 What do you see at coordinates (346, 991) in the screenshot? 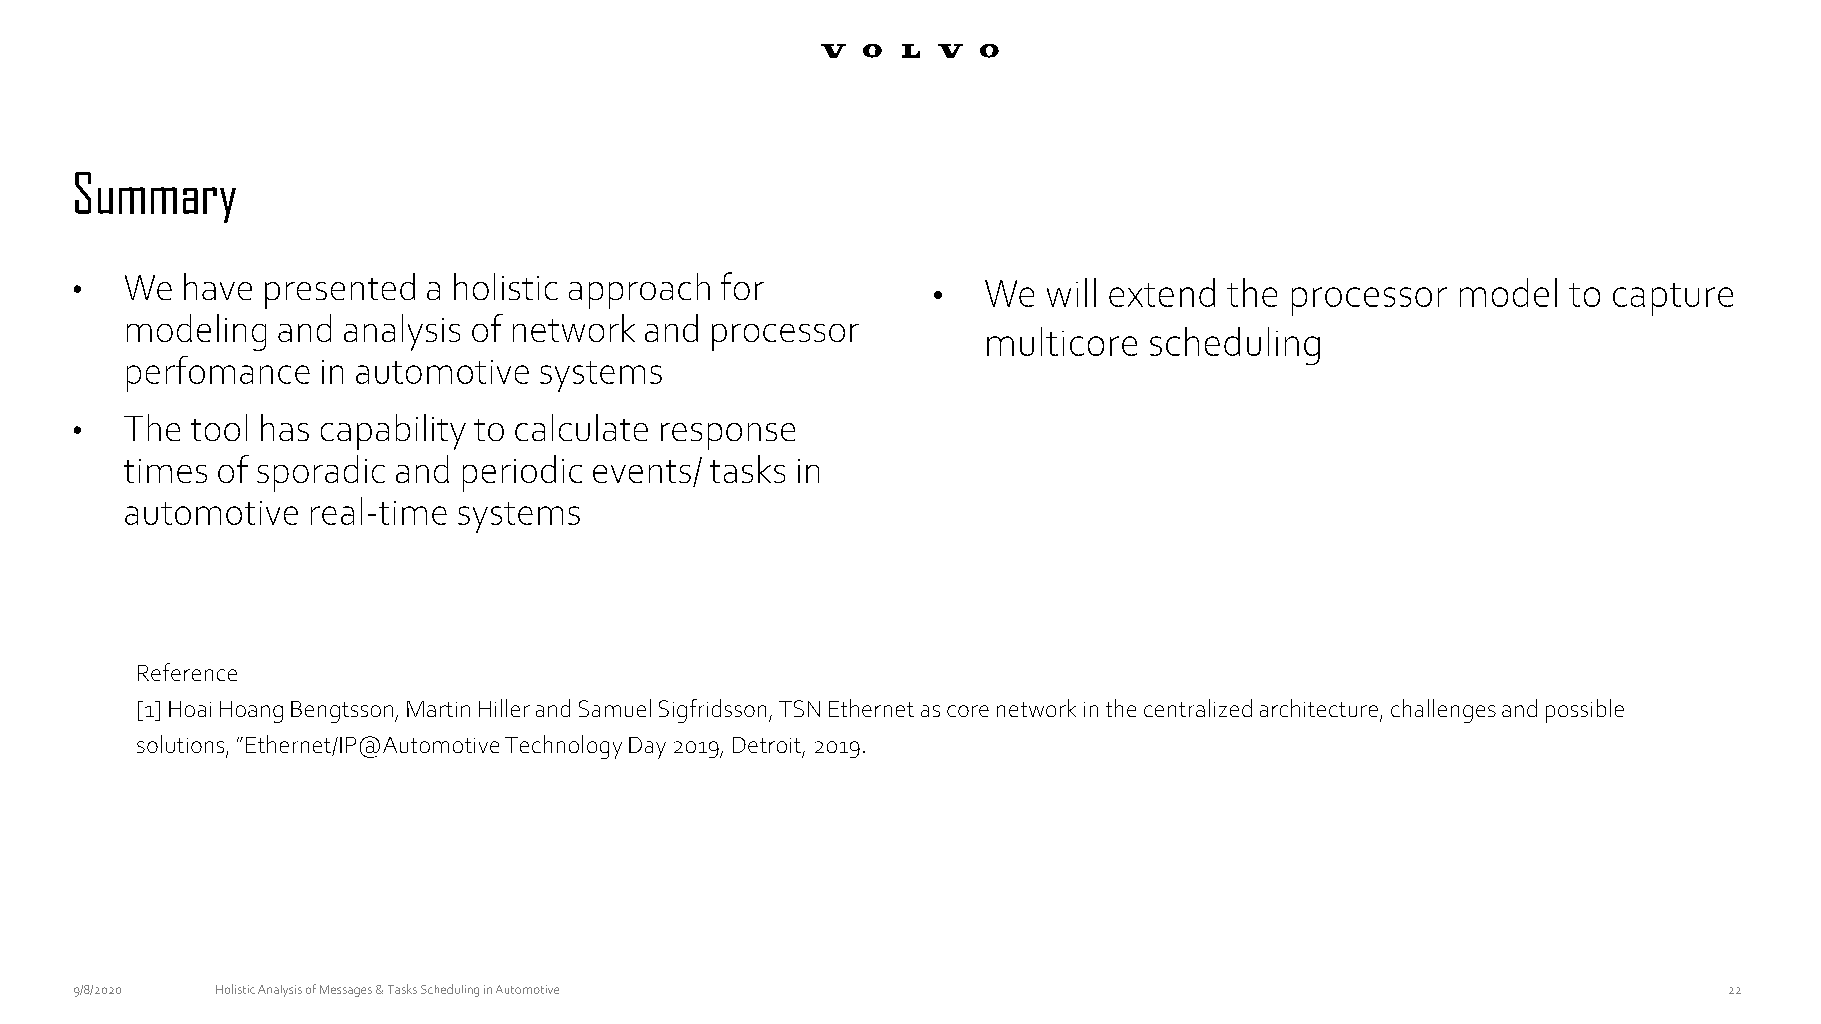
I see `Messages` at bounding box center [346, 991].
